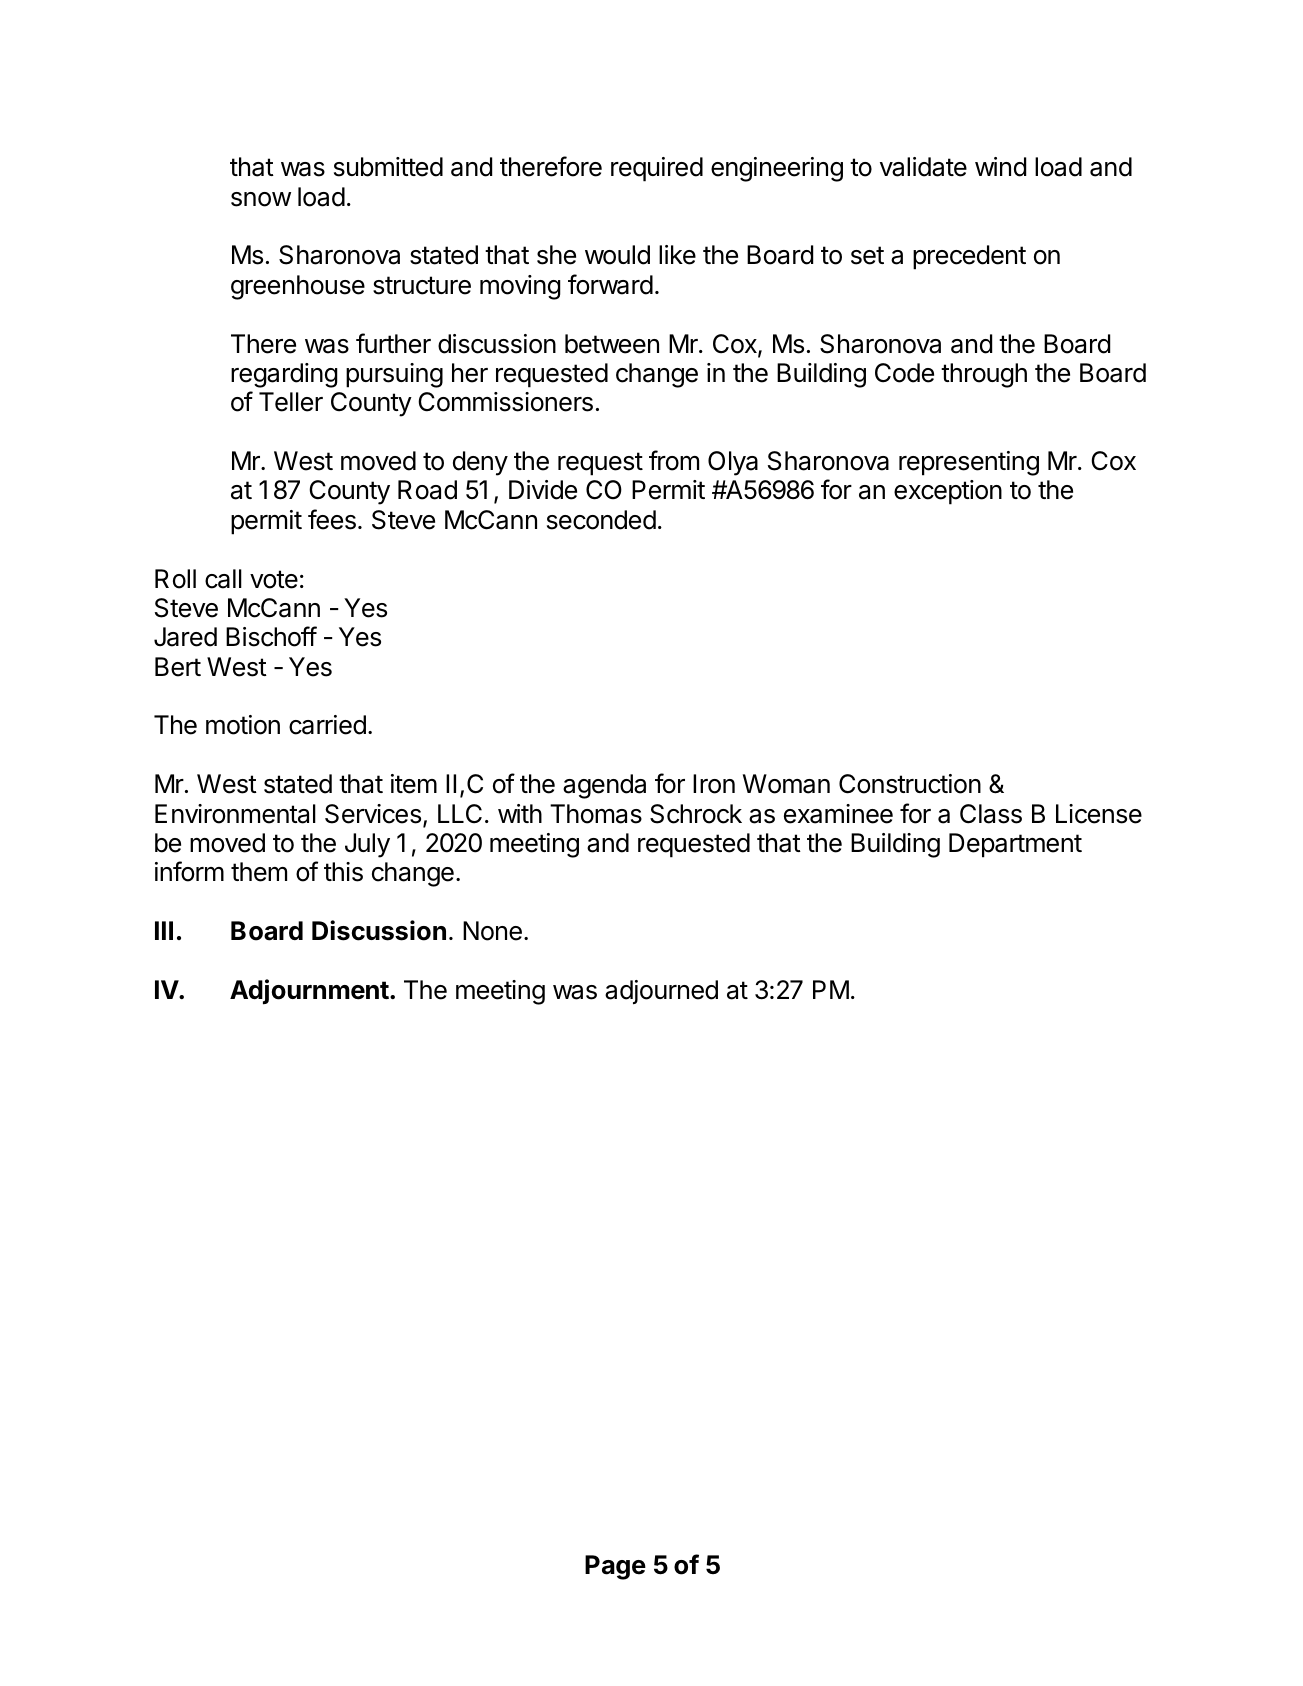 The width and height of the screenshot is (1303, 1686). Describe the element at coordinates (492, 931) in the screenshot. I see `None` at that location.
